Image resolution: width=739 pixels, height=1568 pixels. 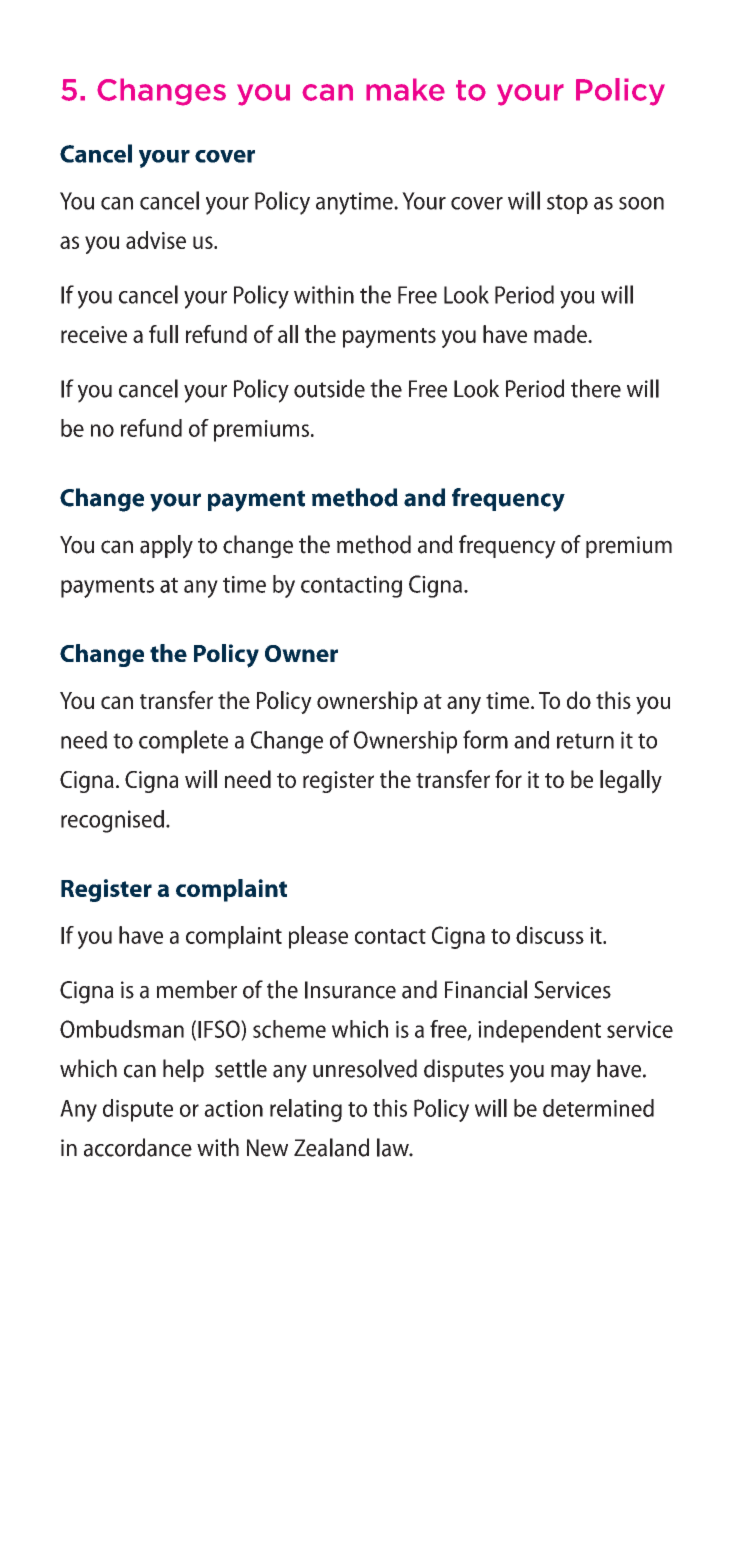 I want to click on advise, so click(x=156, y=240).
